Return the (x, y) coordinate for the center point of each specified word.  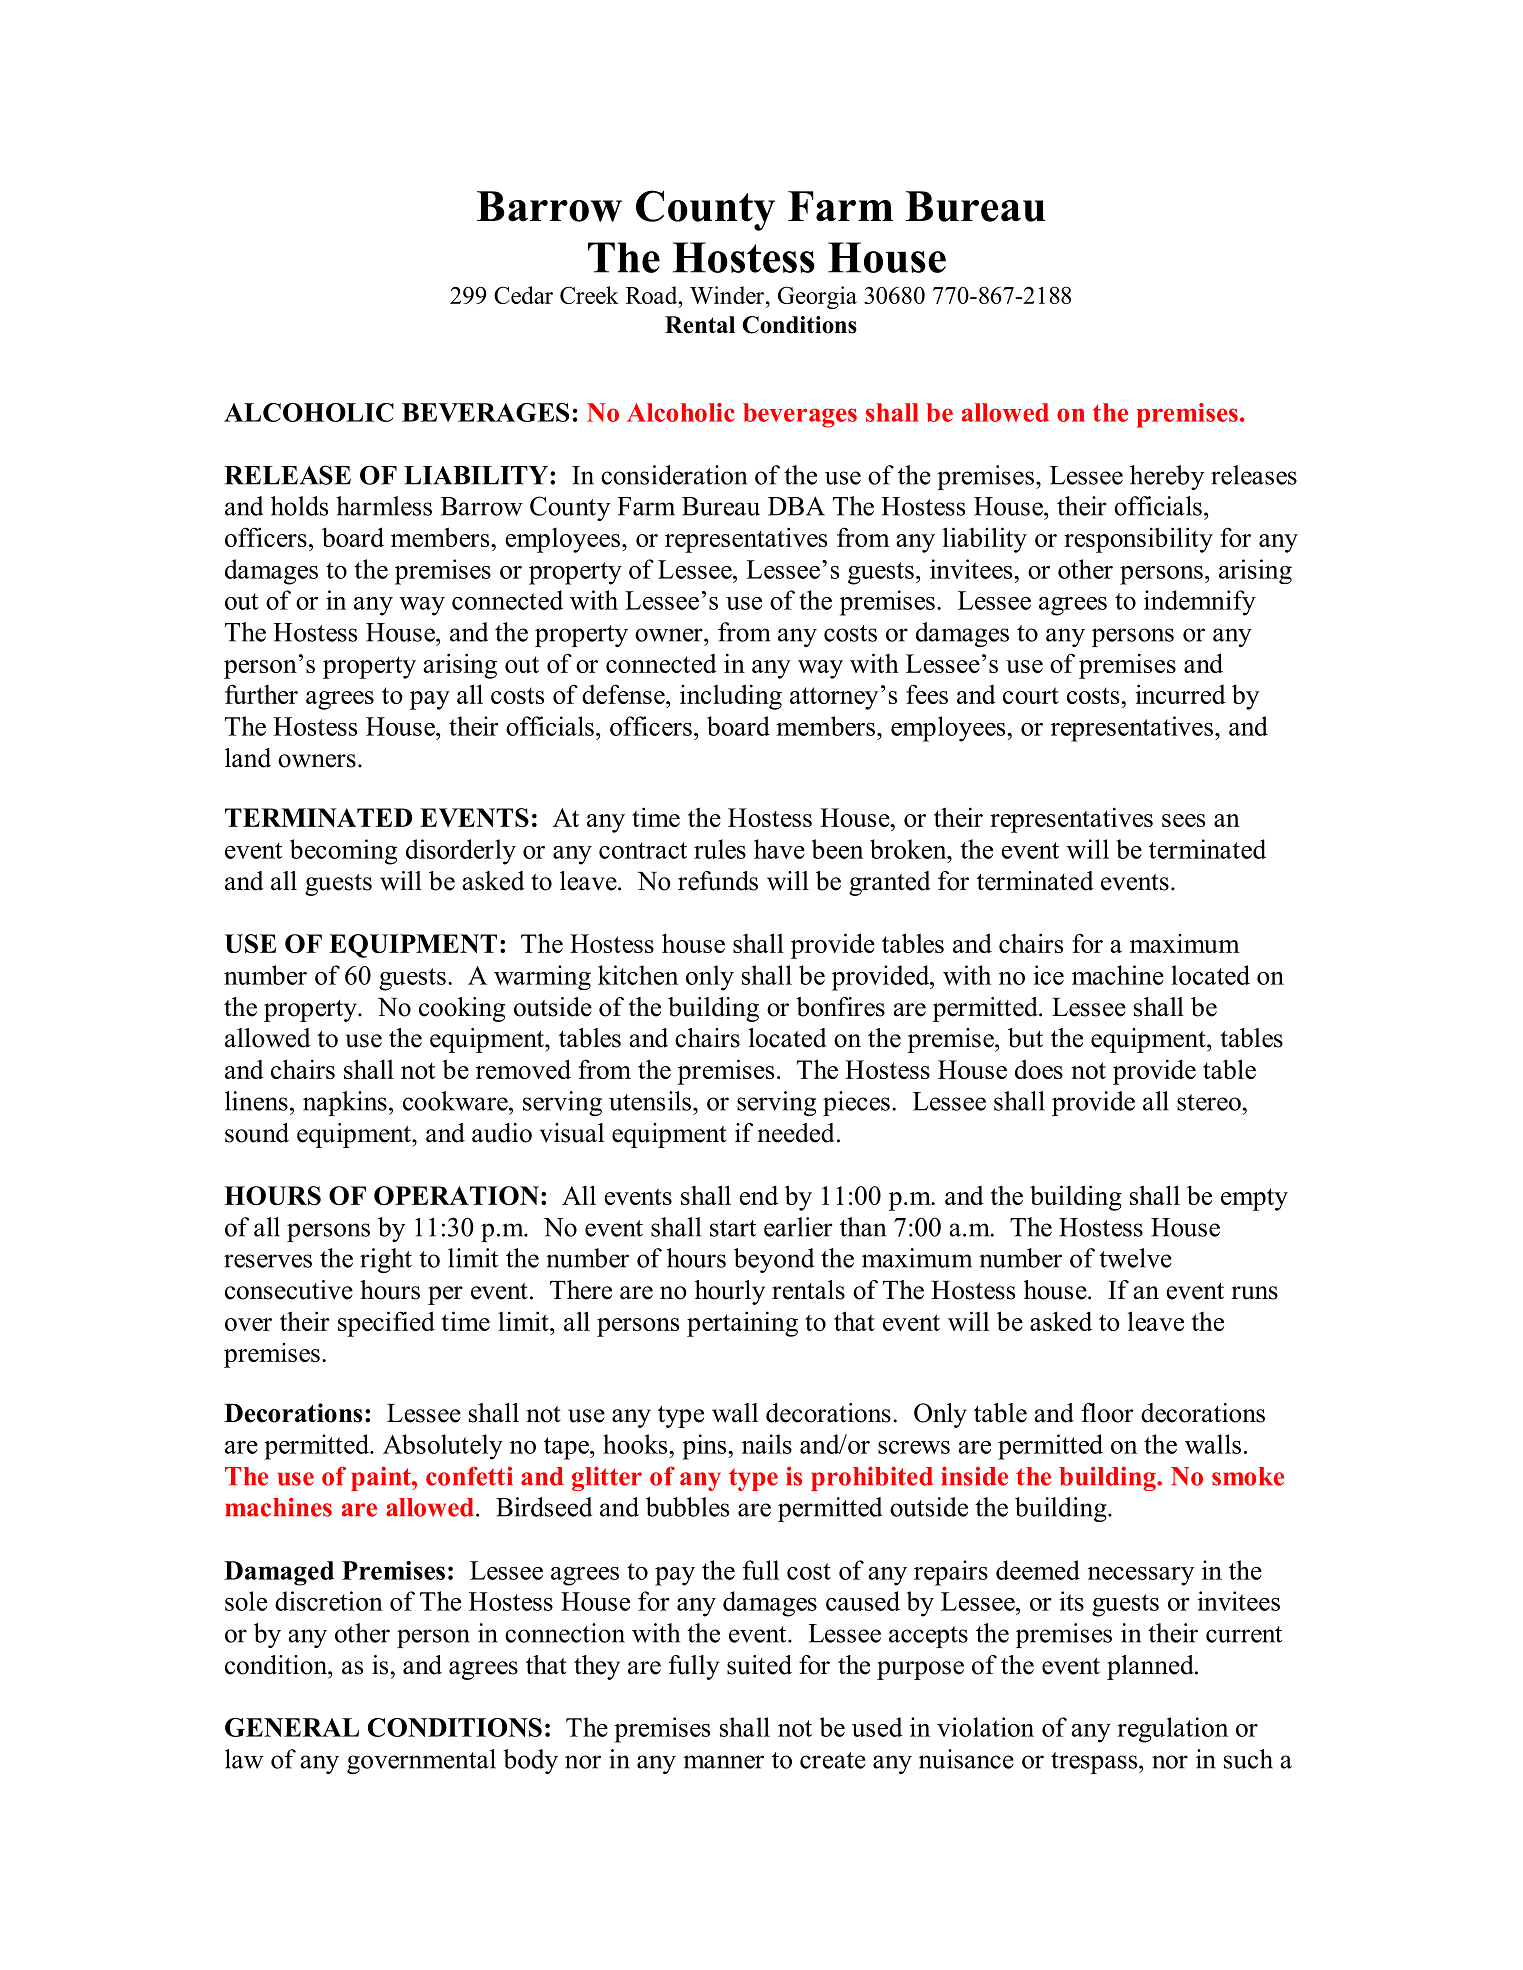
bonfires (840, 1007)
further (261, 694)
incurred (1181, 694)
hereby (1167, 477)
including (731, 697)
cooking (462, 1009)
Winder (727, 295)
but (1025, 1038)
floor (1107, 1413)
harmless (384, 506)
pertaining (742, 1324)
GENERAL (292, 1727)
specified (386, 1324)
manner (723, 1762)
